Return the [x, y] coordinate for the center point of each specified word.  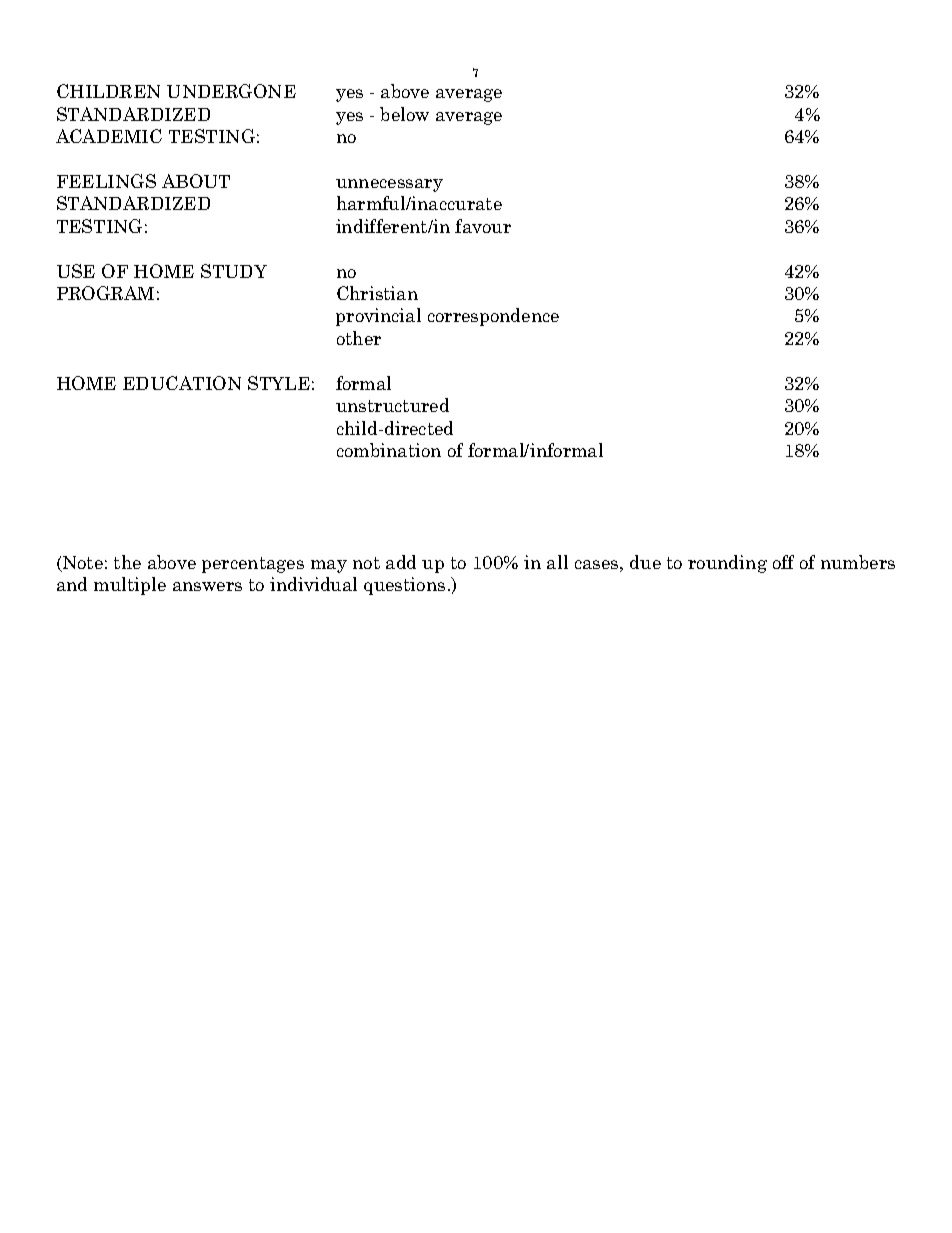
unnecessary [389, 185]
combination [389, 450]
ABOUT [196, 181]
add [401, 562]
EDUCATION [182, 383]
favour [483, 226]
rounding [727, 564]
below [404, 114]
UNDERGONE [231, 91]
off [783, 562]
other [359, 338]
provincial [378, 317]
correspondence [493, 317]
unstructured [392, 405]
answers [207, 586]
